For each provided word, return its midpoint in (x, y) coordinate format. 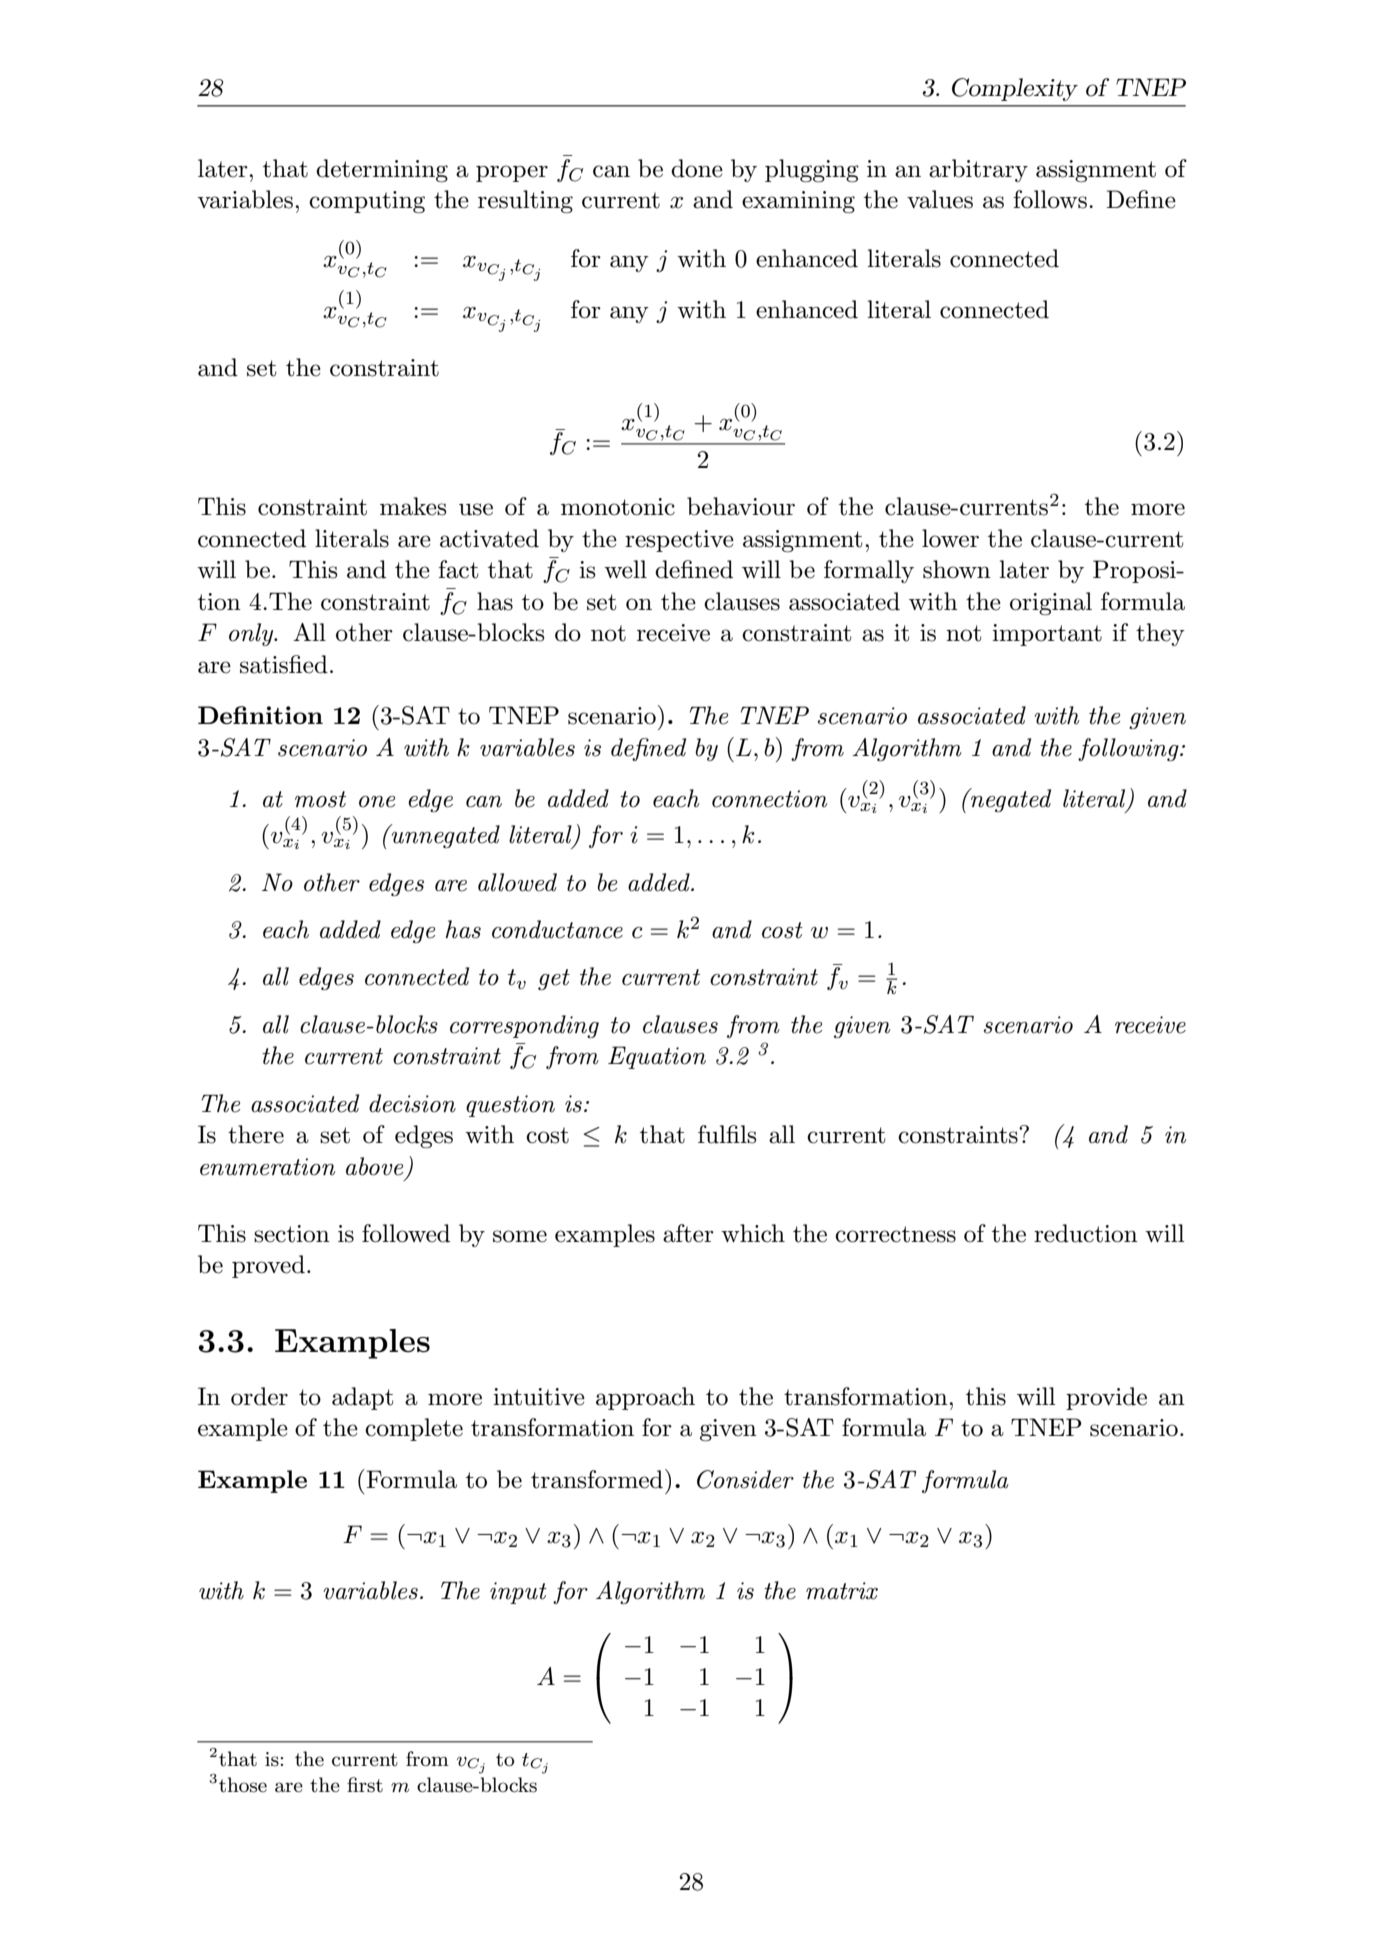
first (365, 1785)
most (320, 799)
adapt (362, 1398)
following (1129, 749)
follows (1050, 199)
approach (645, 1398)
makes (413, 506)
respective (679, 541)
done (697, 168)
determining (382, 171)
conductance (557, 929)
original (1051, 604)
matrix (842, 1591)
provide (1106, 1398)
